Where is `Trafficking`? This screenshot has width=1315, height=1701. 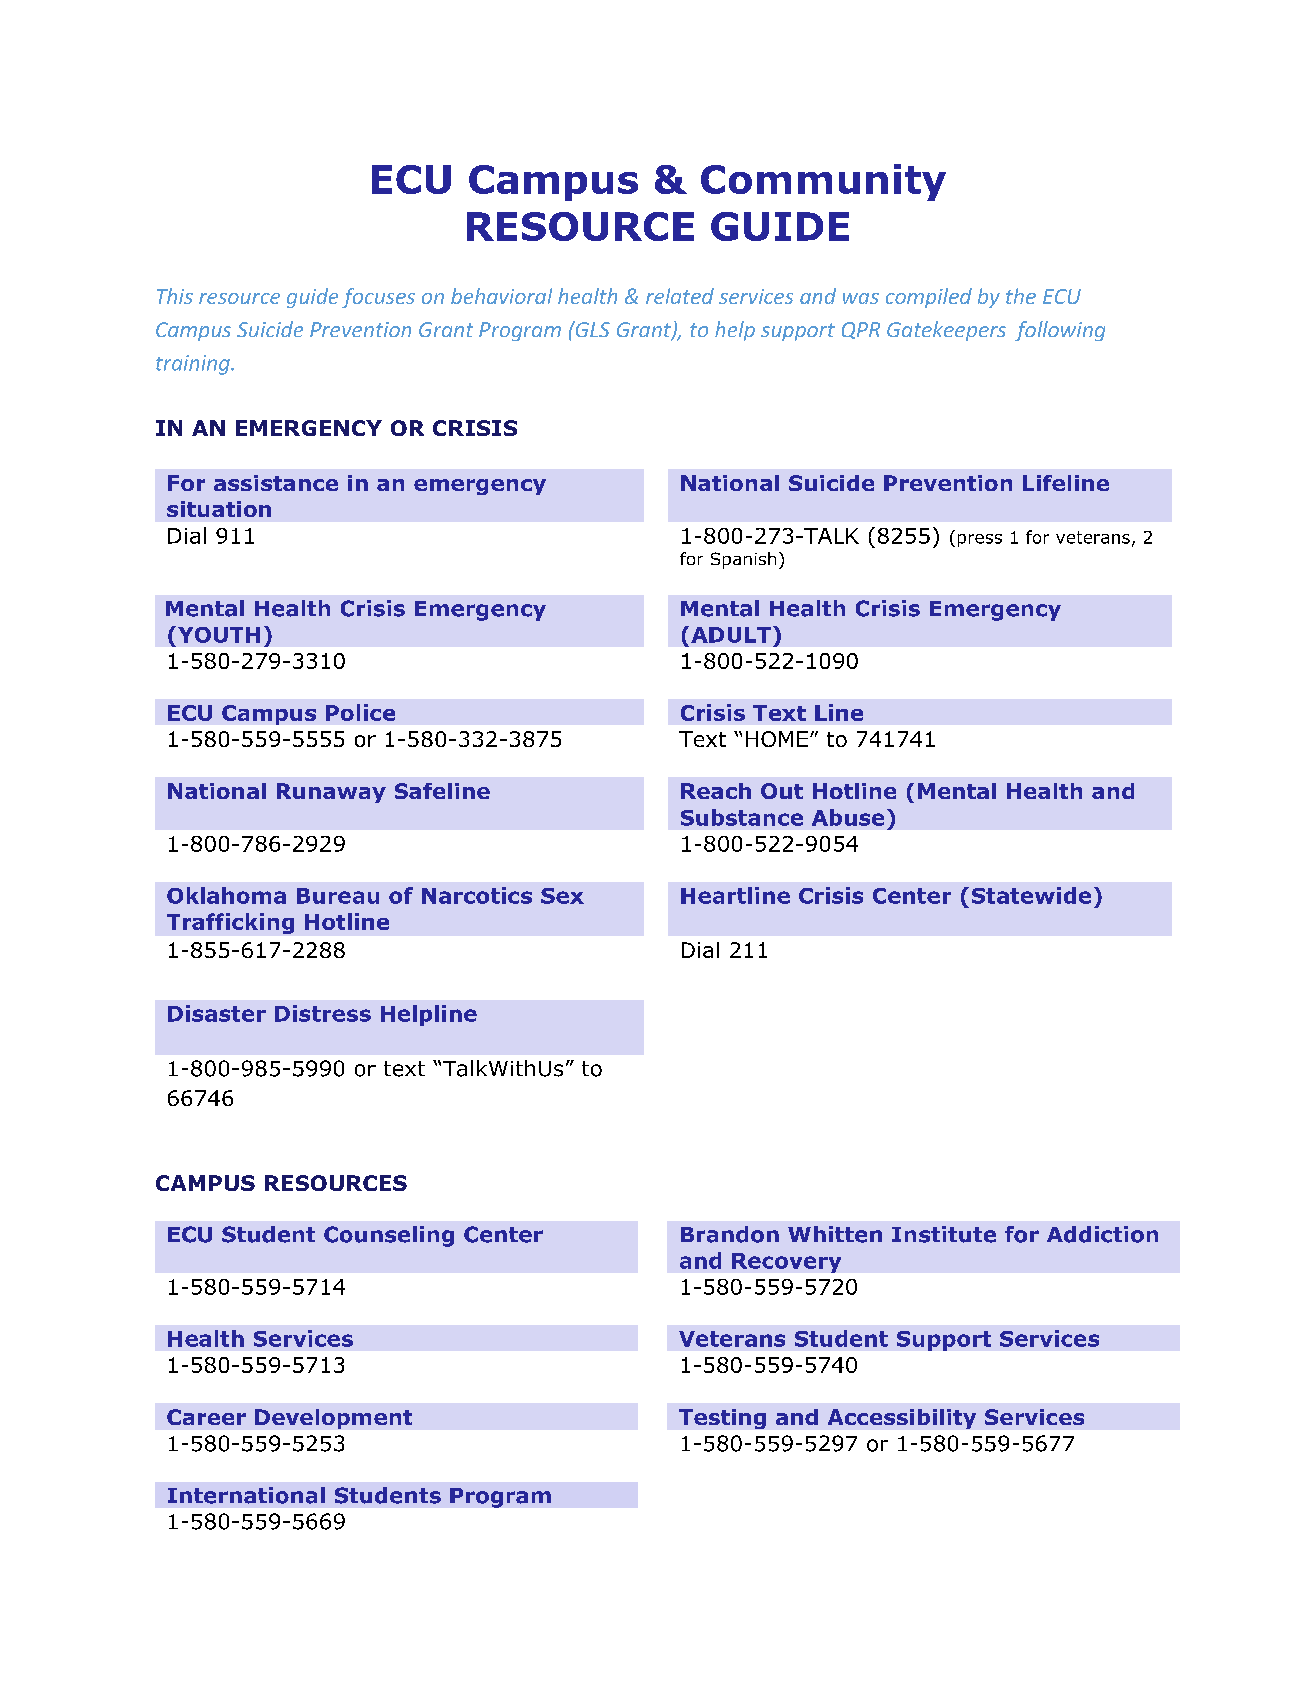
Trafficking is located at coordinates (230, 923).
